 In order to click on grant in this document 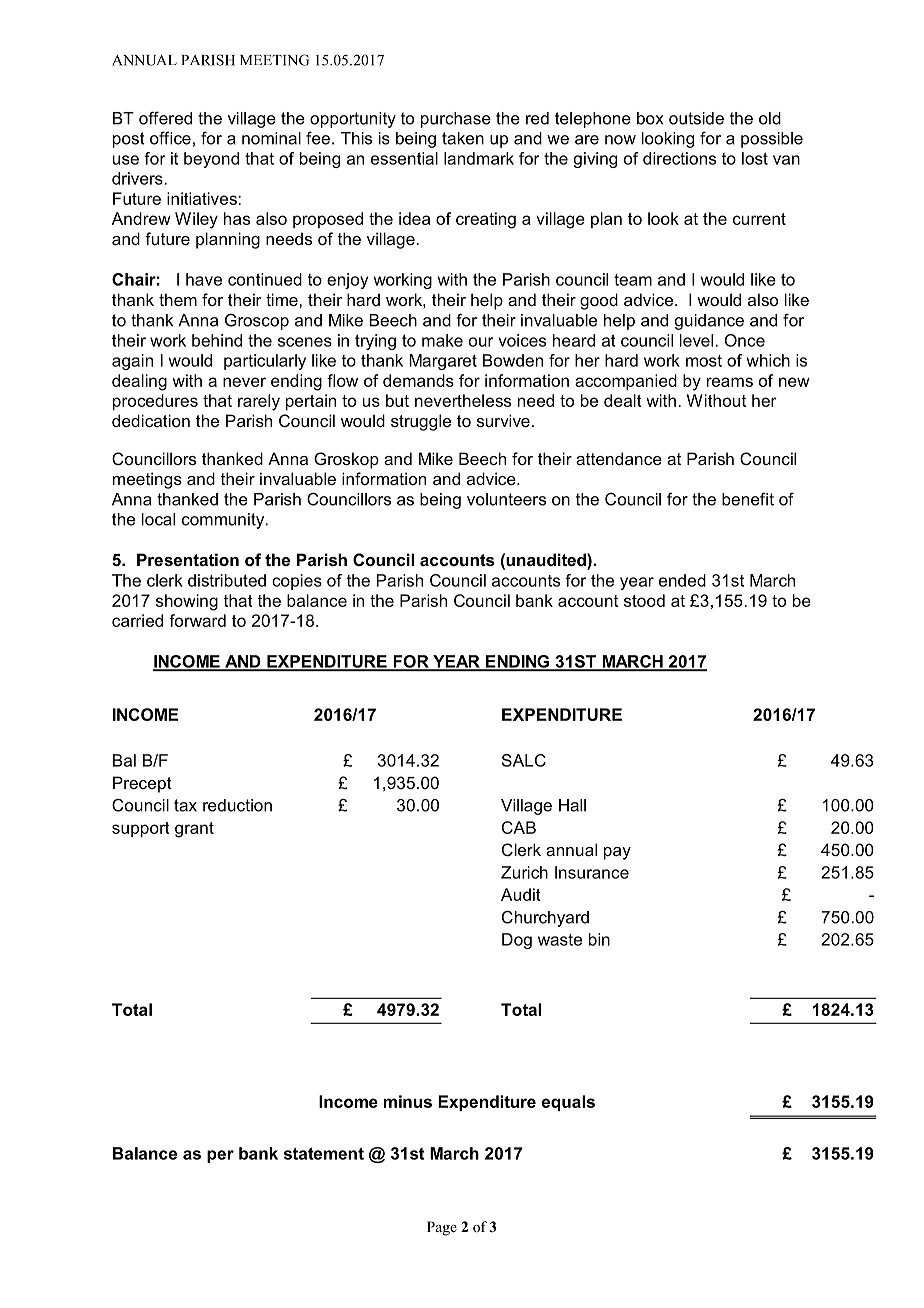, I will do `click(194, 830)`.
